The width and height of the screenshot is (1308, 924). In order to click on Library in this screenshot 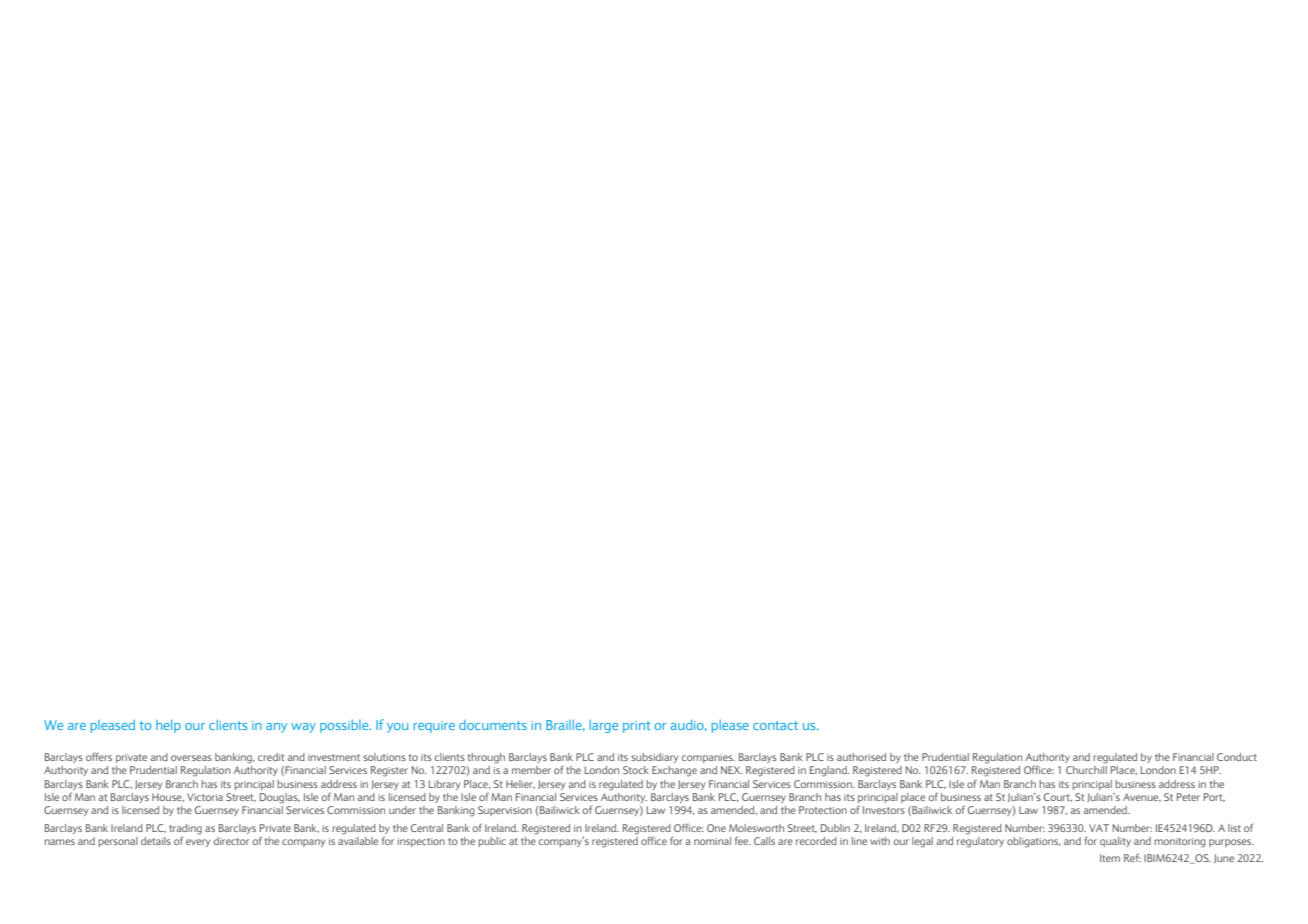, I will do `click(444, 785)`.
